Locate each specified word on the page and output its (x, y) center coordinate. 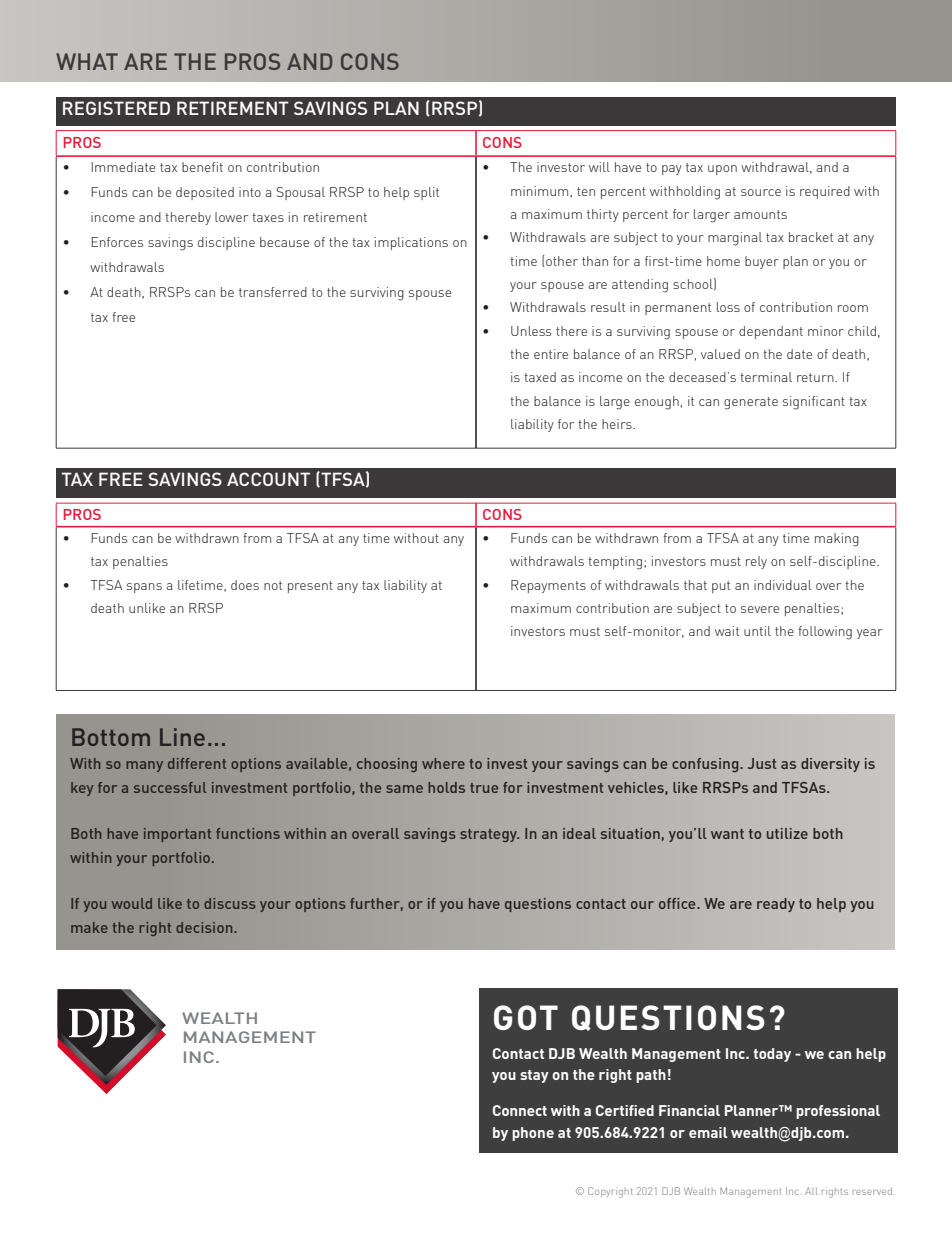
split (426, 193)
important (177, 835)
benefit (202, 167)
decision (205, 927)
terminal (766, 377)
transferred (273, 292)
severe (760, 609)
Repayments (548, 586)
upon (722, 170)
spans (144, 588)
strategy (489, 835)
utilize (787, 833)
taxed (540, 377)
